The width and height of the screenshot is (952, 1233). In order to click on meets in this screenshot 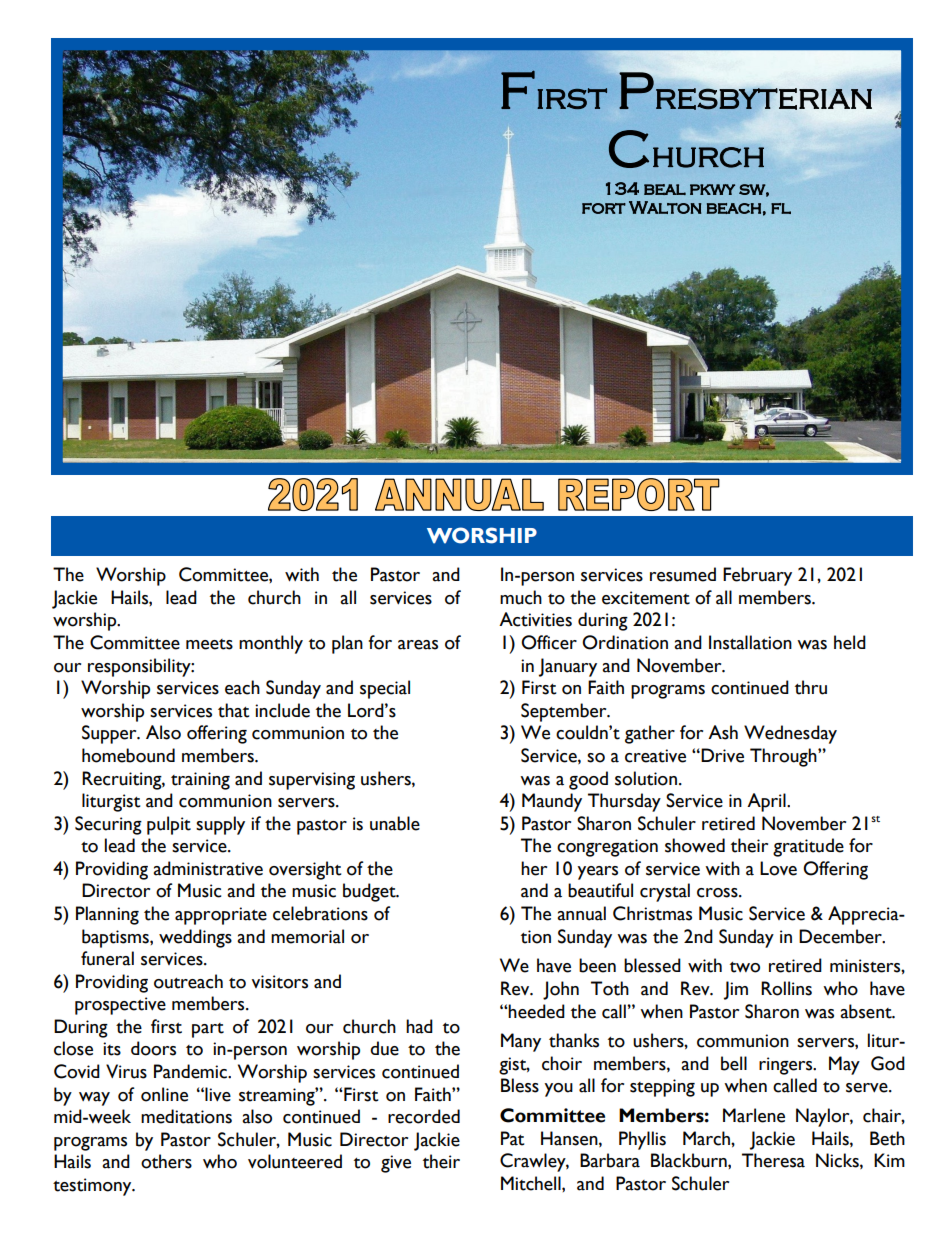, I will do `click(209, 644)`.
